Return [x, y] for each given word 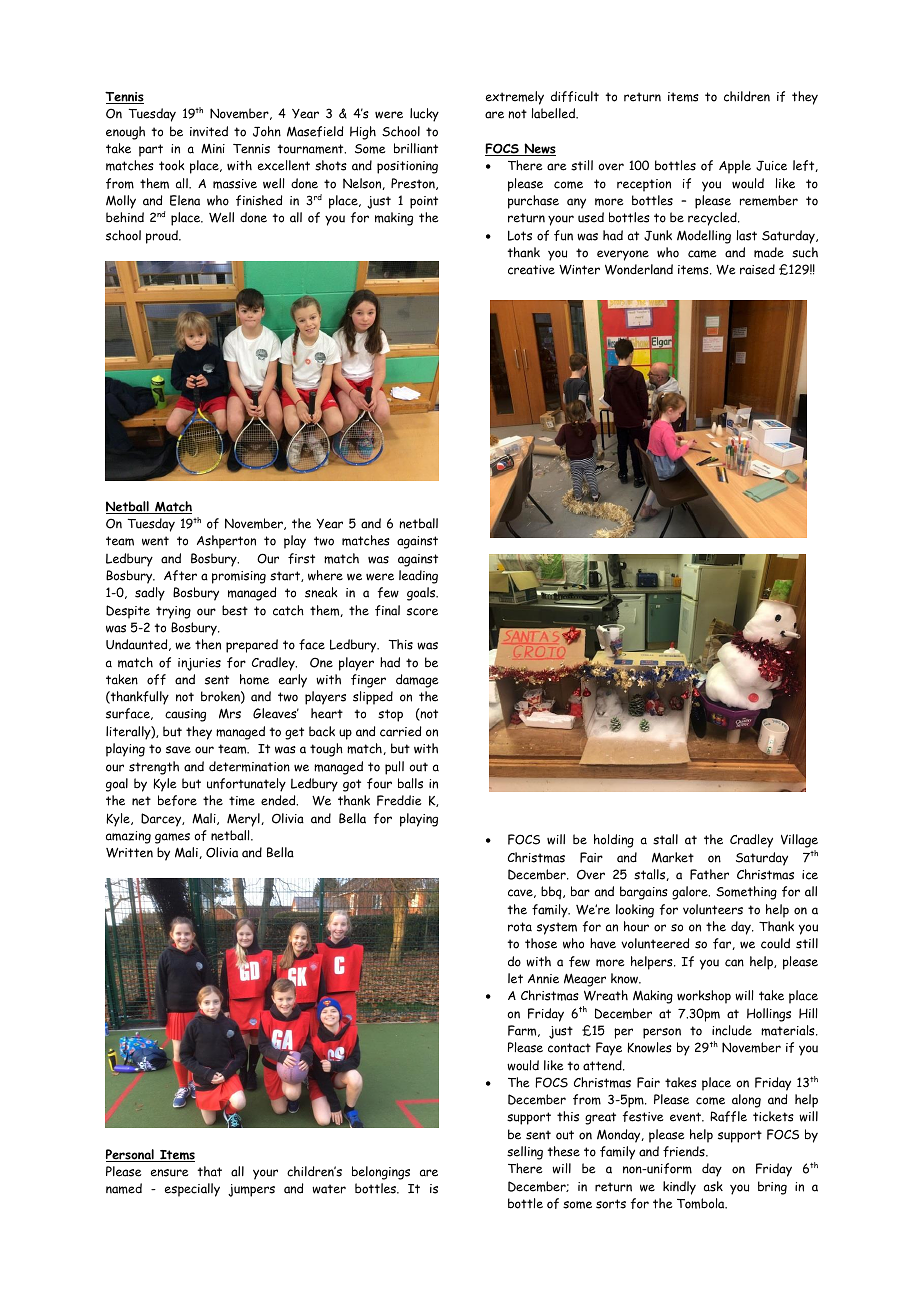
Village [799, 842]
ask [713, 1186]
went [155, 541]
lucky [424, 115]
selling [525, 1153]
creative [531, 270]
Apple [735, 167]
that [210, 1171]
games [172, 838]
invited [209, 131]
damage [417, 681]
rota [520, 927]
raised [757, 269]
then [208, 644]
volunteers [713, 909]
